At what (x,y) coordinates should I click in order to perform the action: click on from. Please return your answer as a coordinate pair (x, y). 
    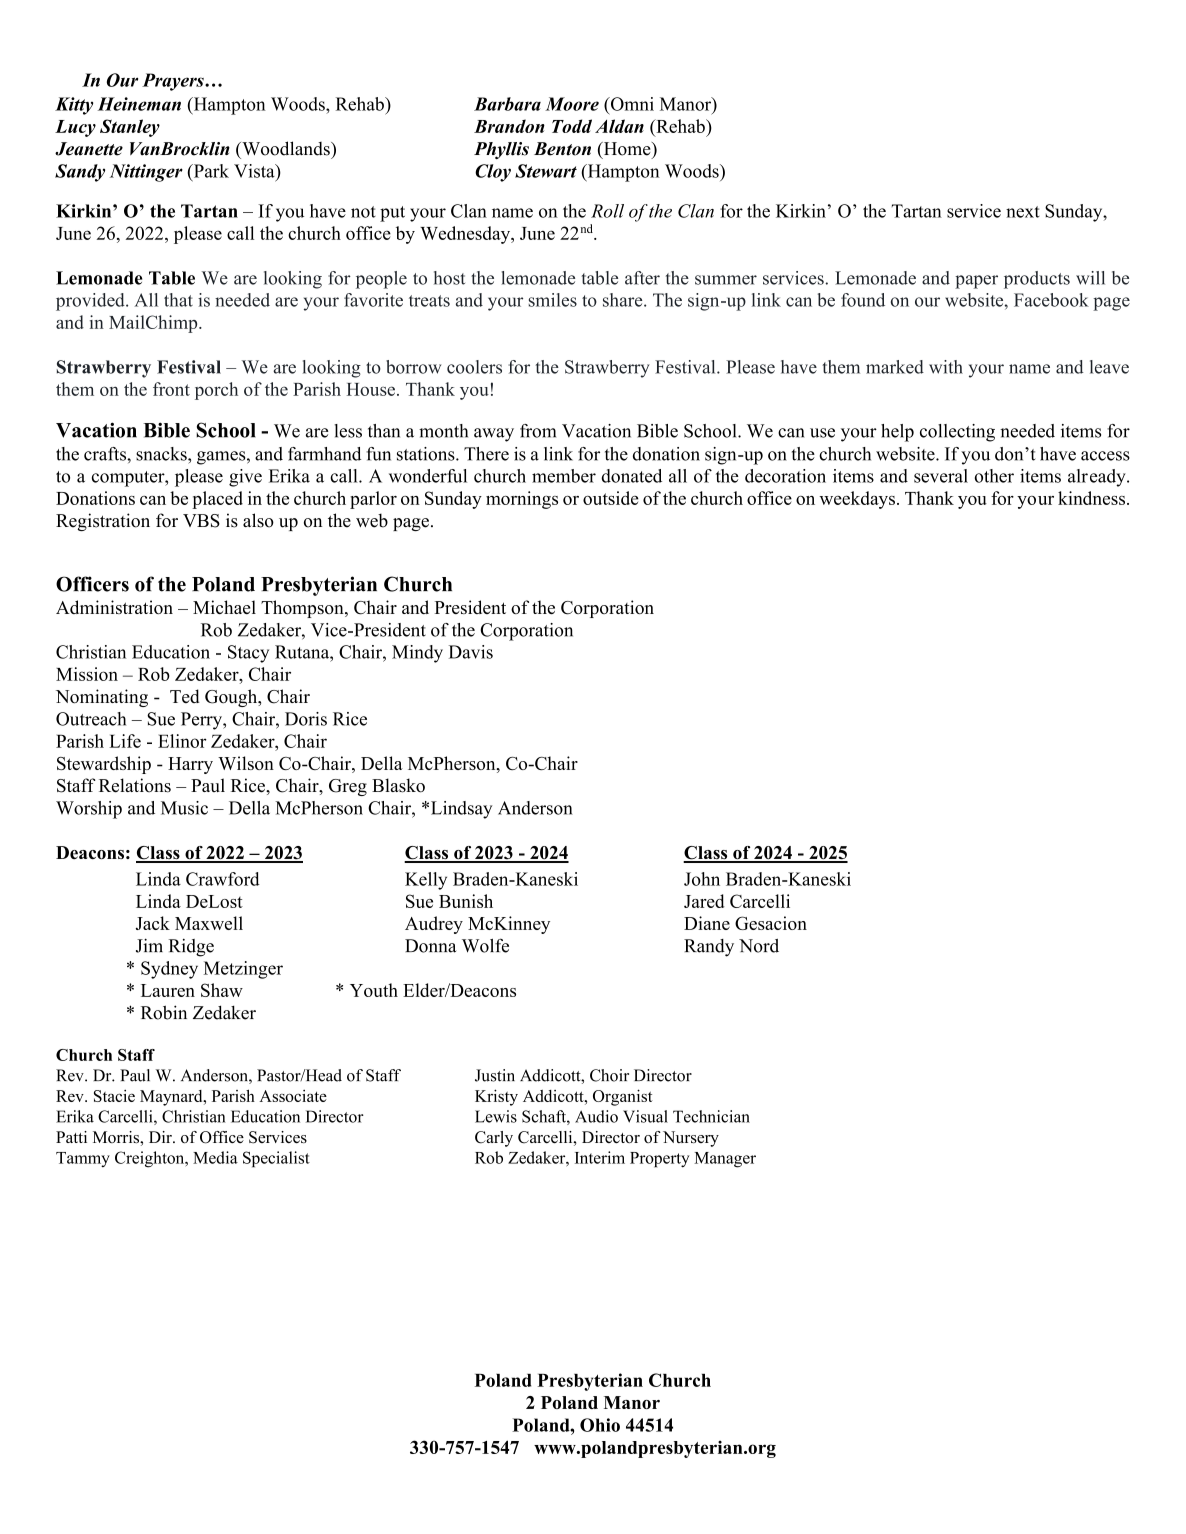
    Looking at the image, I should click on (538, 431).
